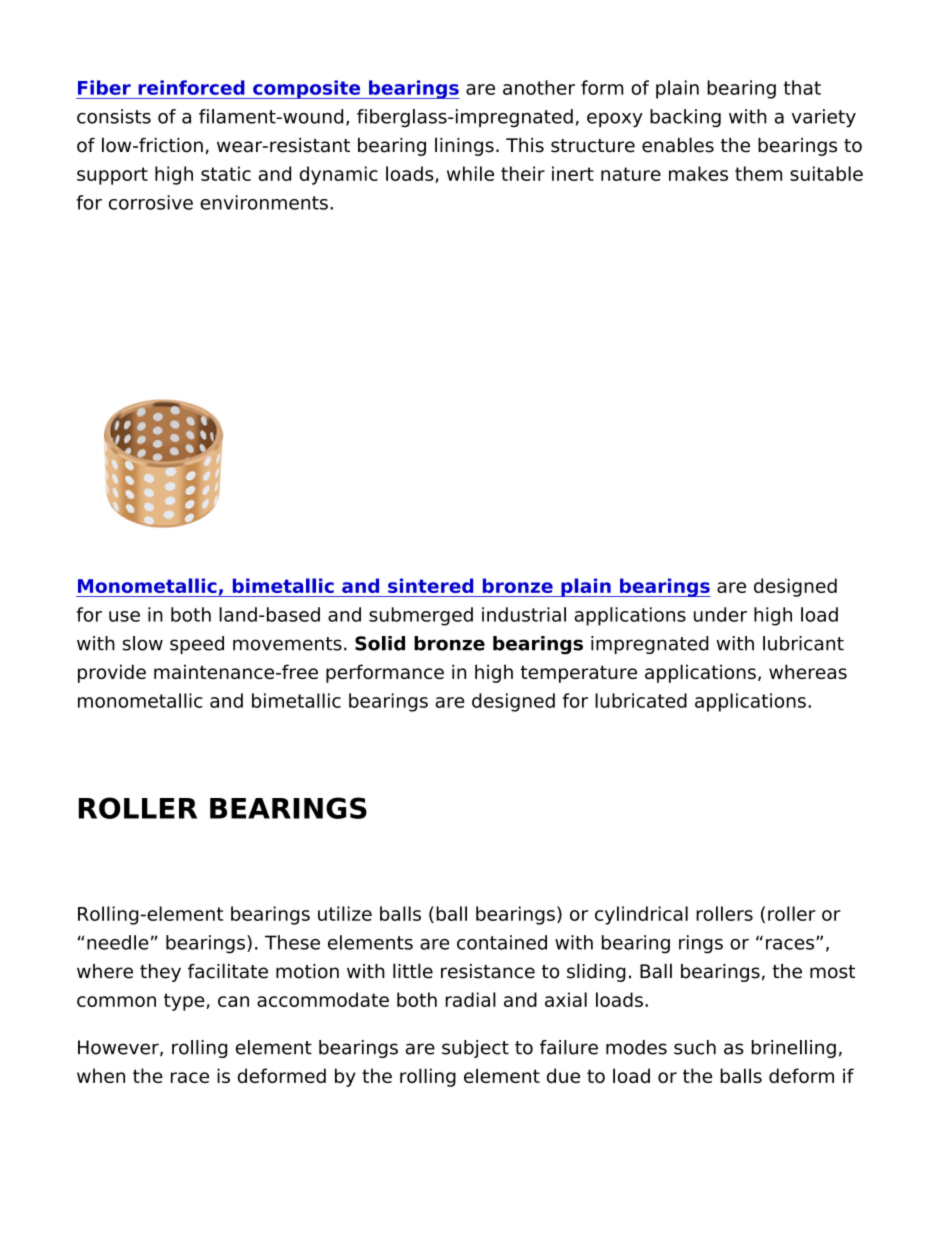 Image resolution: width=952 pixels, height=1233 pixels. Describe the element at coordinates (685, 118) in the page. I see `backing` at that location.
